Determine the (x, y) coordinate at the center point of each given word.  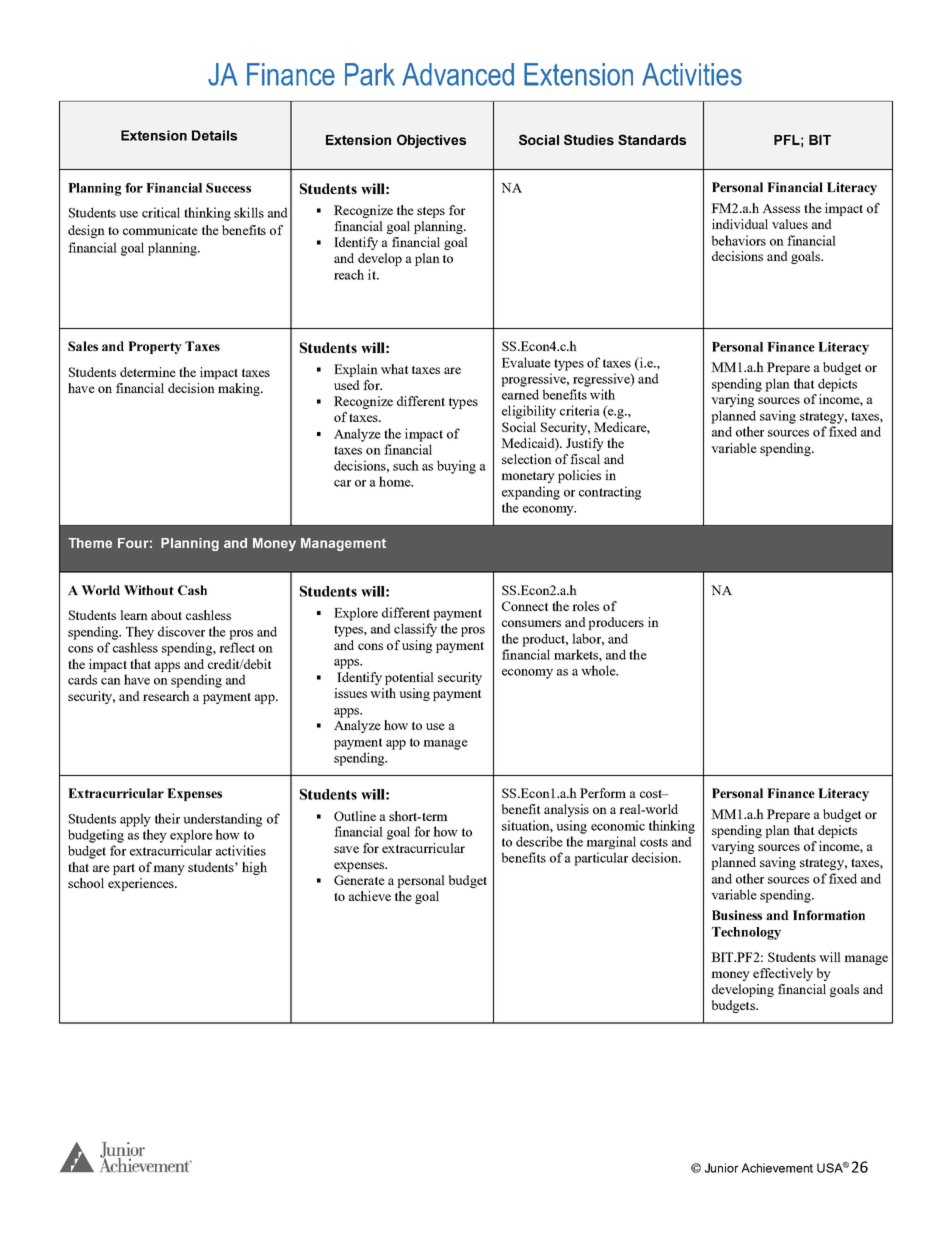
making (240, 389)
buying (456, 467)
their (167, 818)
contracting (610, 493)
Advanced (458, 74)
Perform (603, 793)
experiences (142, 884)
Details (214, 135)
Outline (355, 816)
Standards (652, 139)
